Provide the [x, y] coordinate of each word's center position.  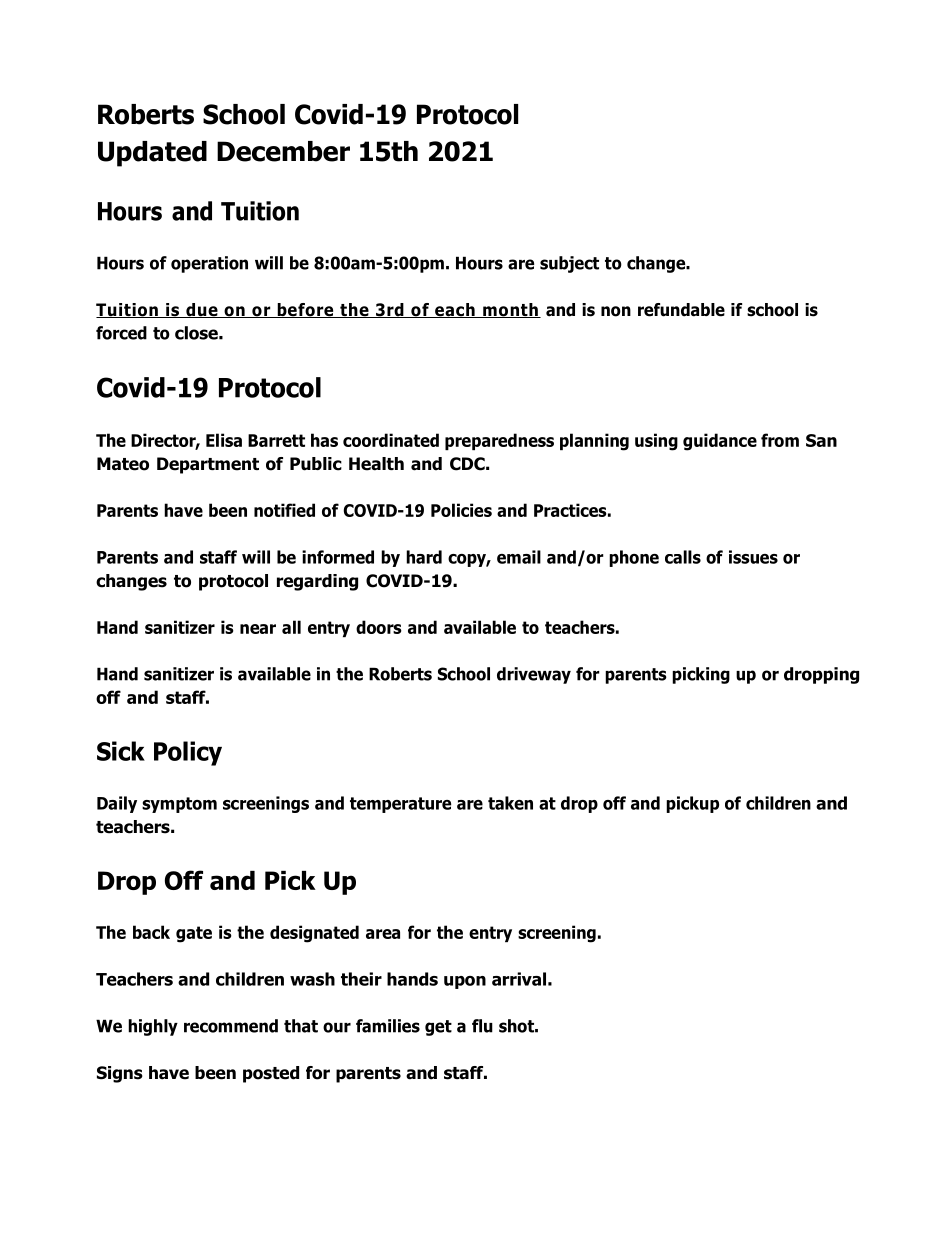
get [438, 1028]
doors [379, 627]
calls [683, 557]
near [258, 629]
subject [569, 264]
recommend [231, 1026]
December [283, 151]
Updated [152, 154]
